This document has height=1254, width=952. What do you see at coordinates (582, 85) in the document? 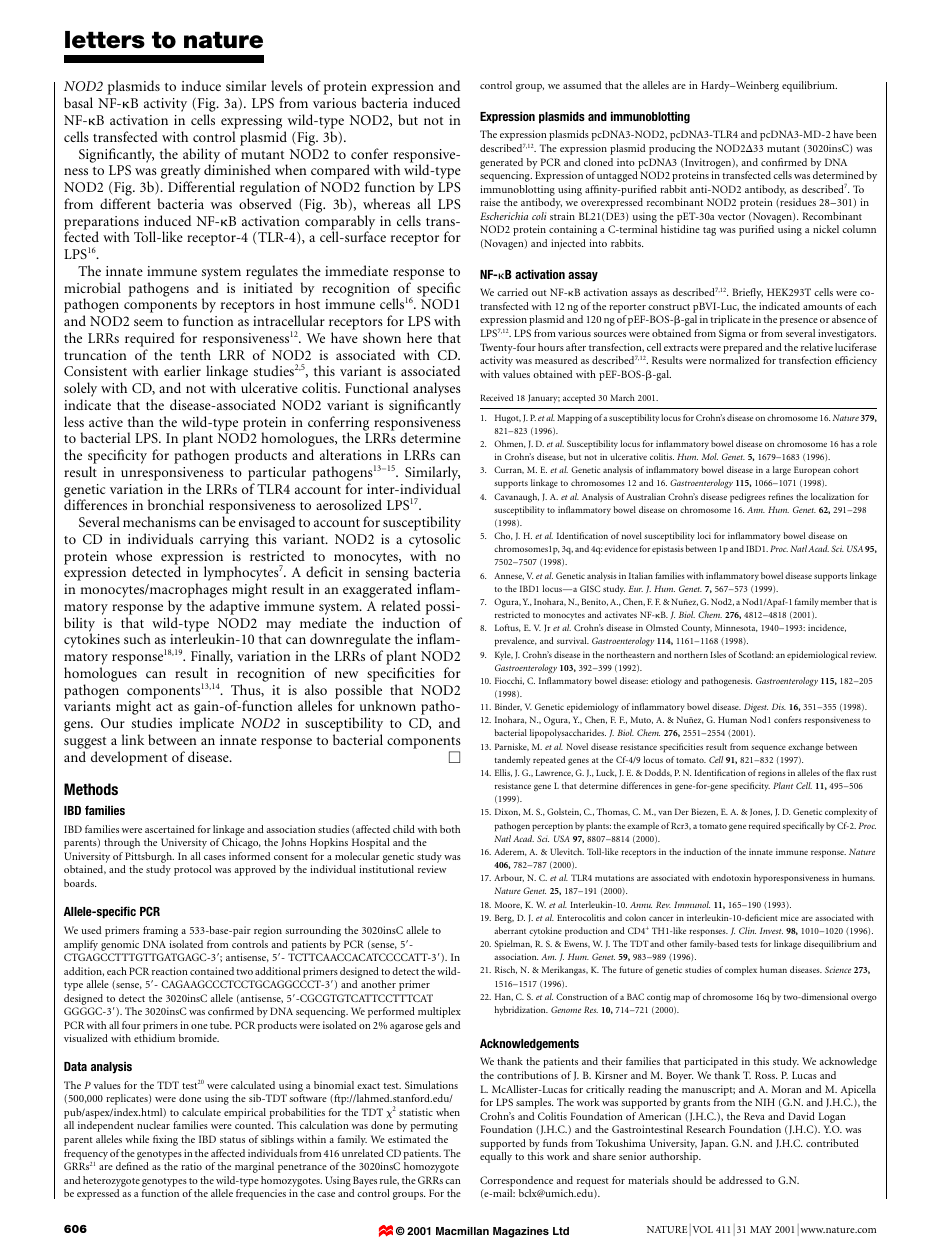
I see `assumed` at bounding box center [582, 85].
